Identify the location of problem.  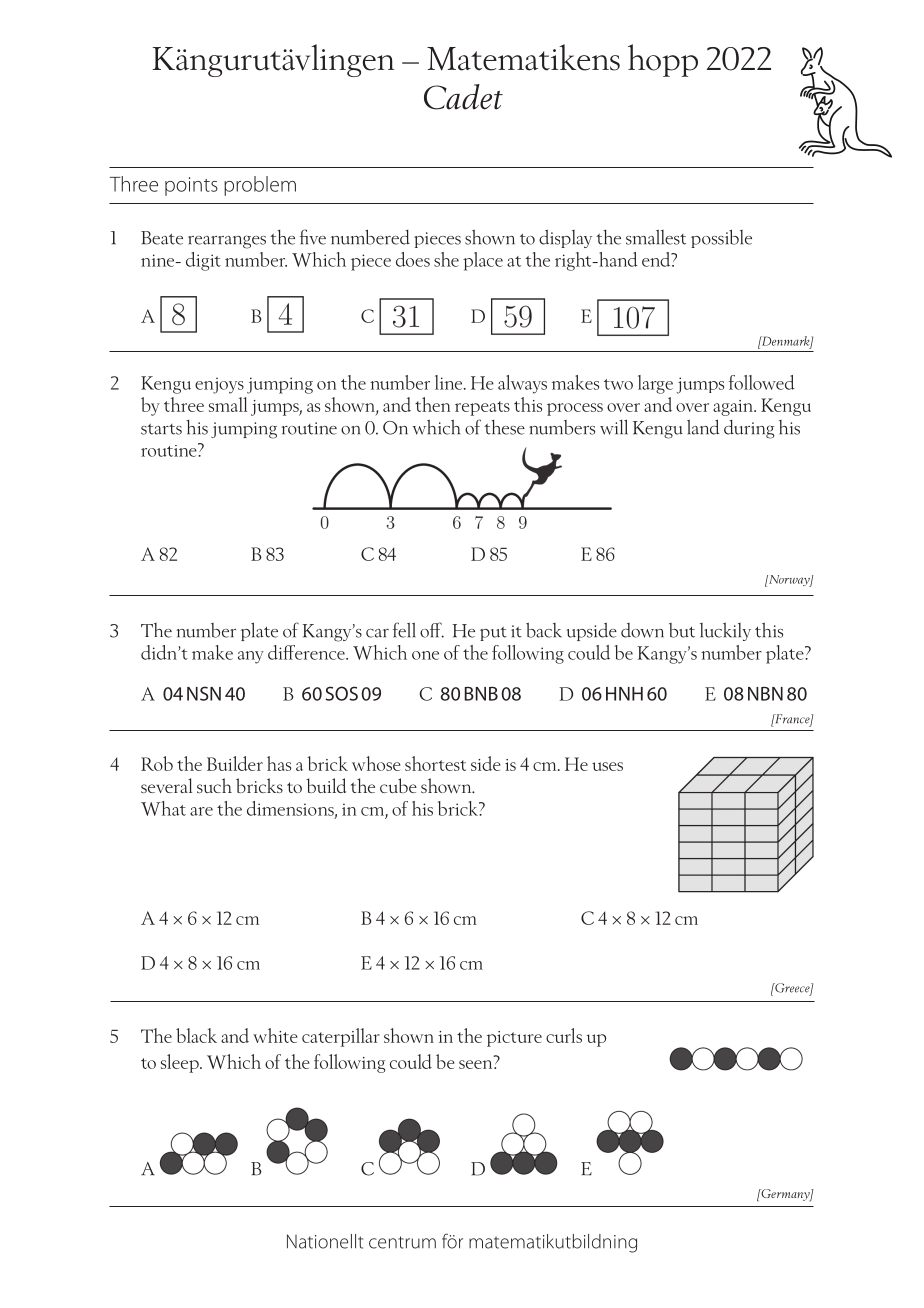
(260, 186).
